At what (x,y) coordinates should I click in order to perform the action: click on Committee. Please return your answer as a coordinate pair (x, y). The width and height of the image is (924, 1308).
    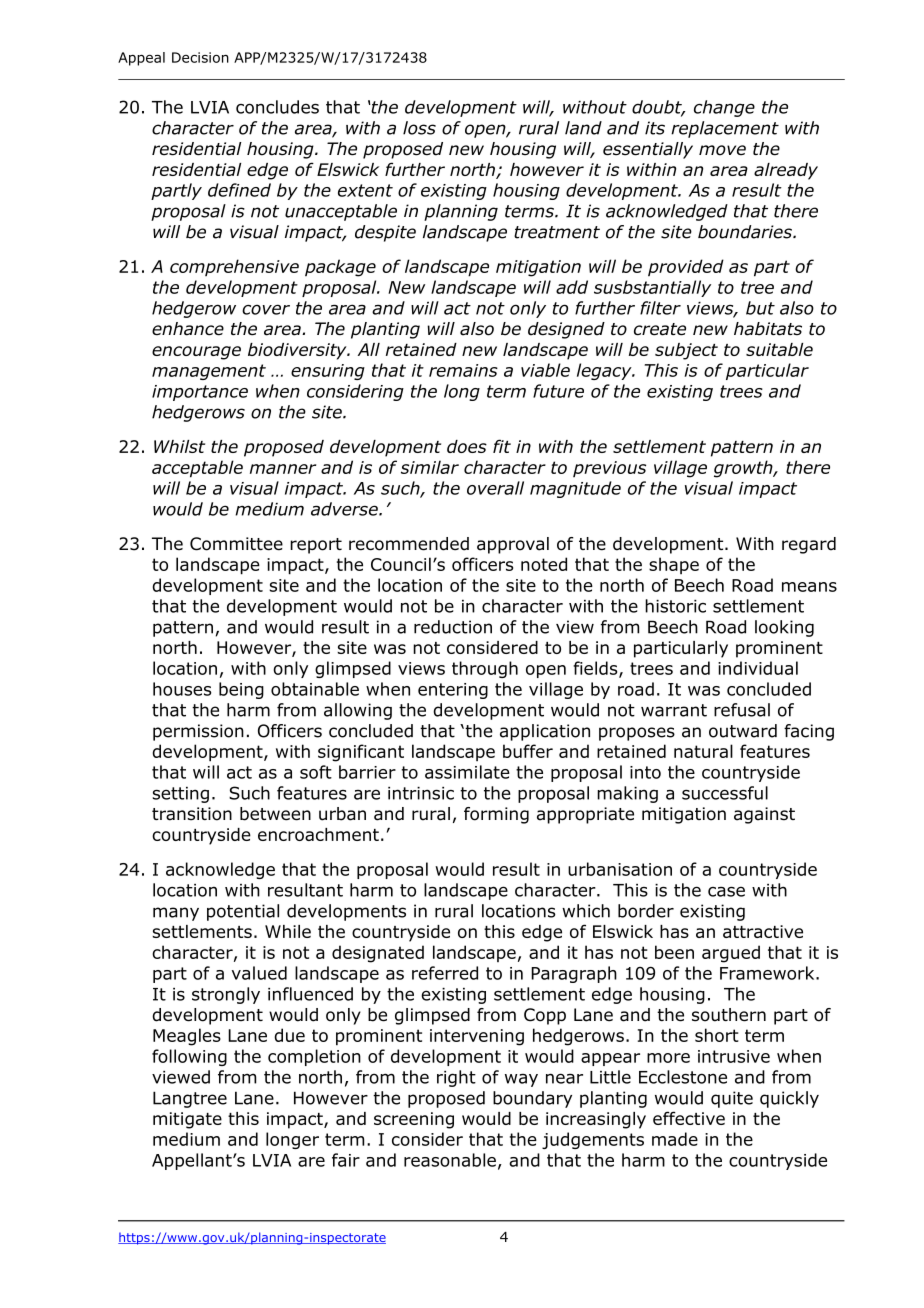
    Looking at the image, I should click on (236, 544).
